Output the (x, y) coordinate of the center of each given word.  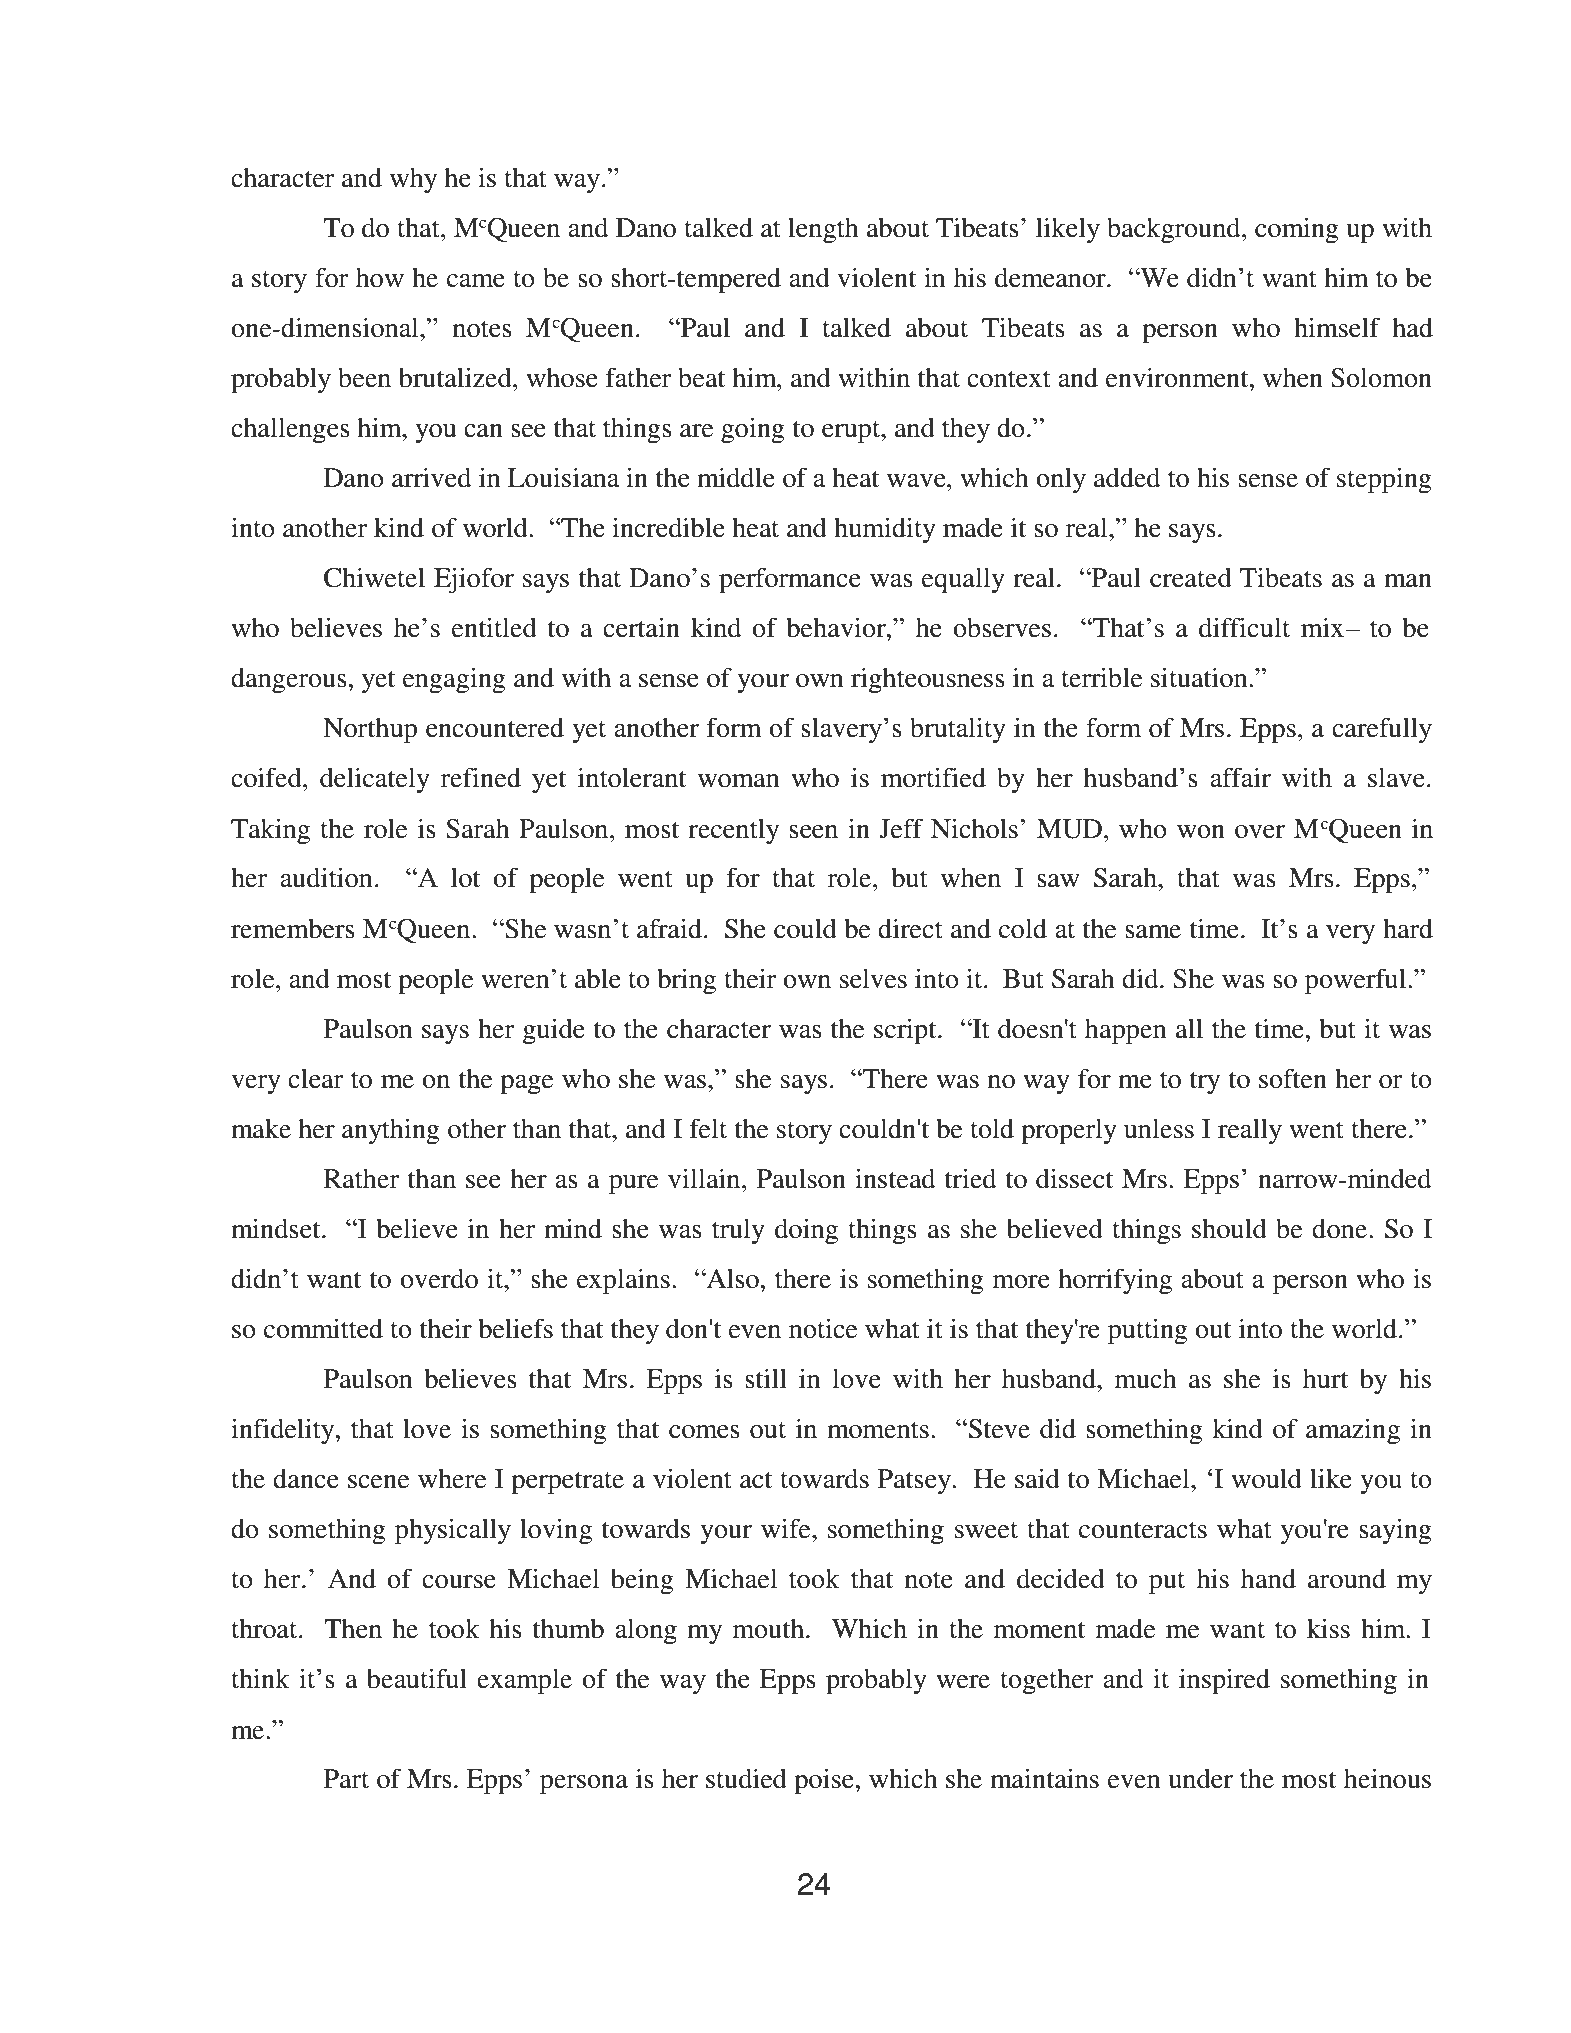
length (823, 230)
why (413, 180)
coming (1297, 230)
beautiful (417, 1678)
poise (824, 1781)
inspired (1224, 1681)
